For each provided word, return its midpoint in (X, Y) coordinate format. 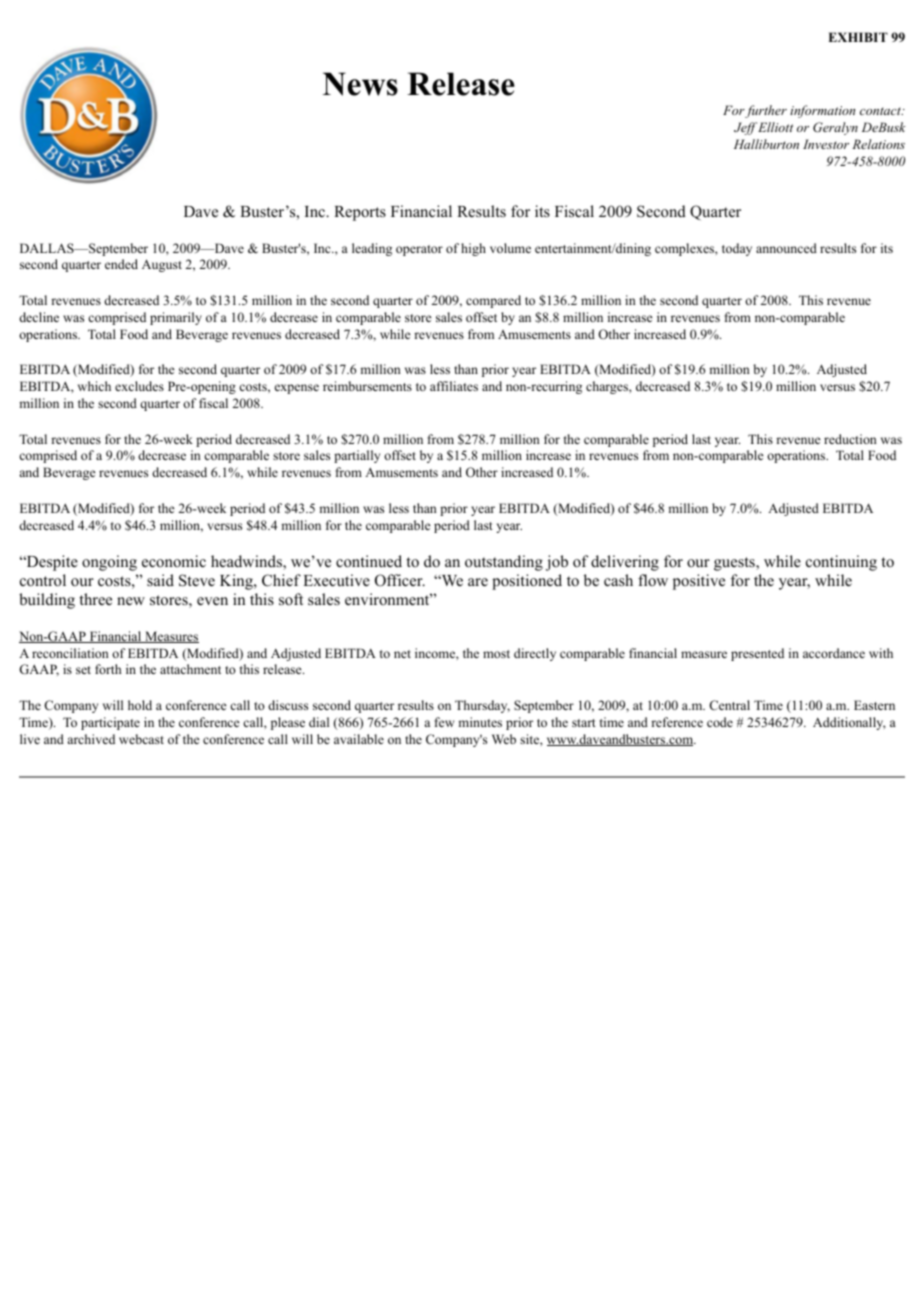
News (360, 84)
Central (729, 705)
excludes (139, 386)
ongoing (109, 563)
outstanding (504, 563)
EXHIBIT (858, 37)
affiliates (454, 386)
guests (735, 564)
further (765, 111)
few (444, 722)
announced (786, 248)
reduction (850, 439)
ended (121, 264)
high (473, 249)
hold (140, 705)
